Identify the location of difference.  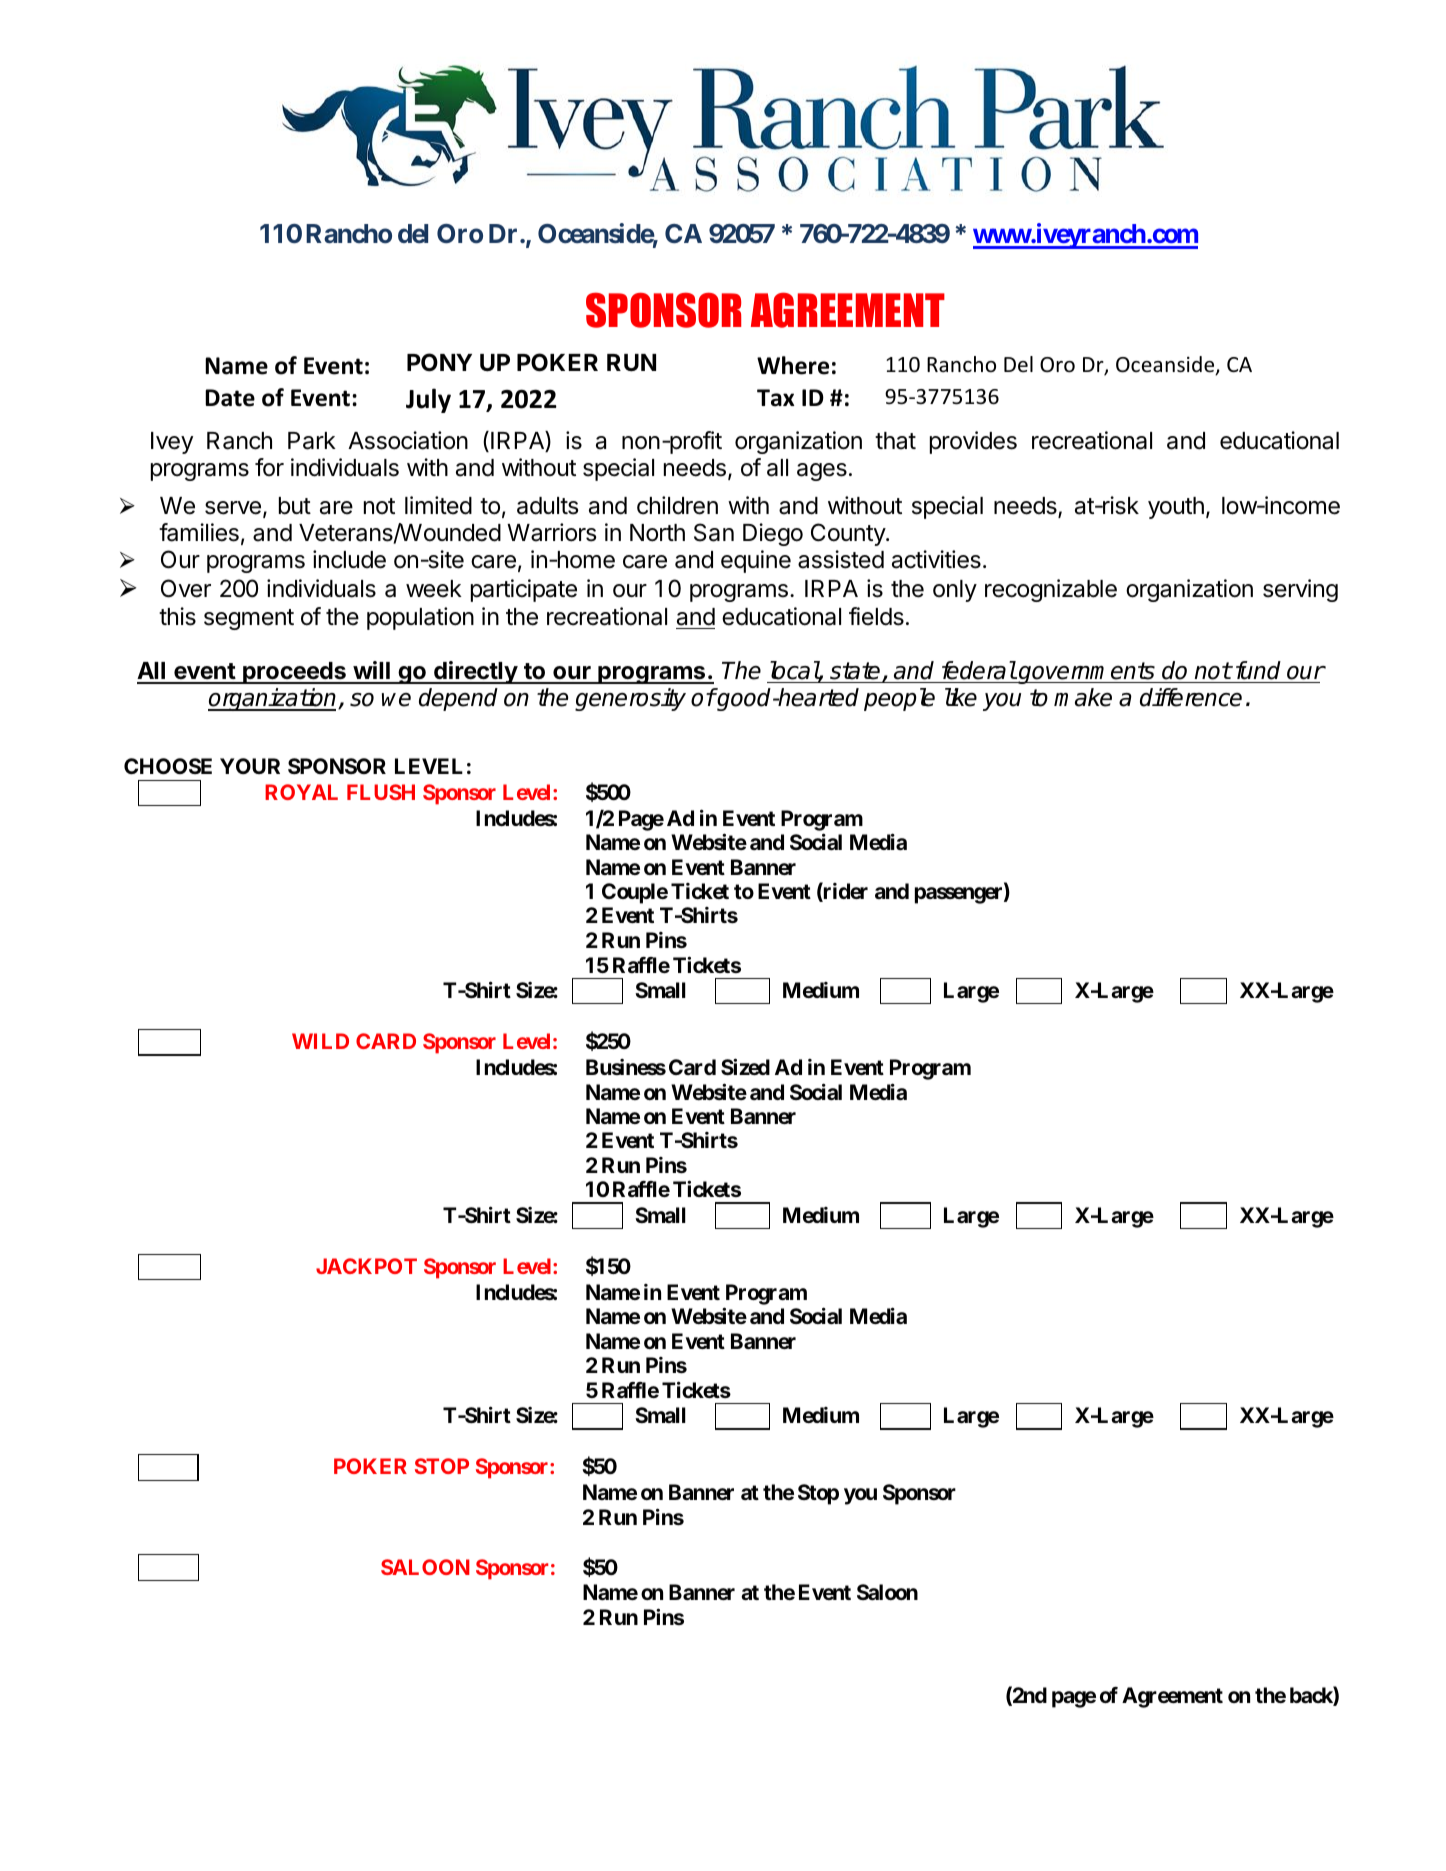
(1191, 697).
